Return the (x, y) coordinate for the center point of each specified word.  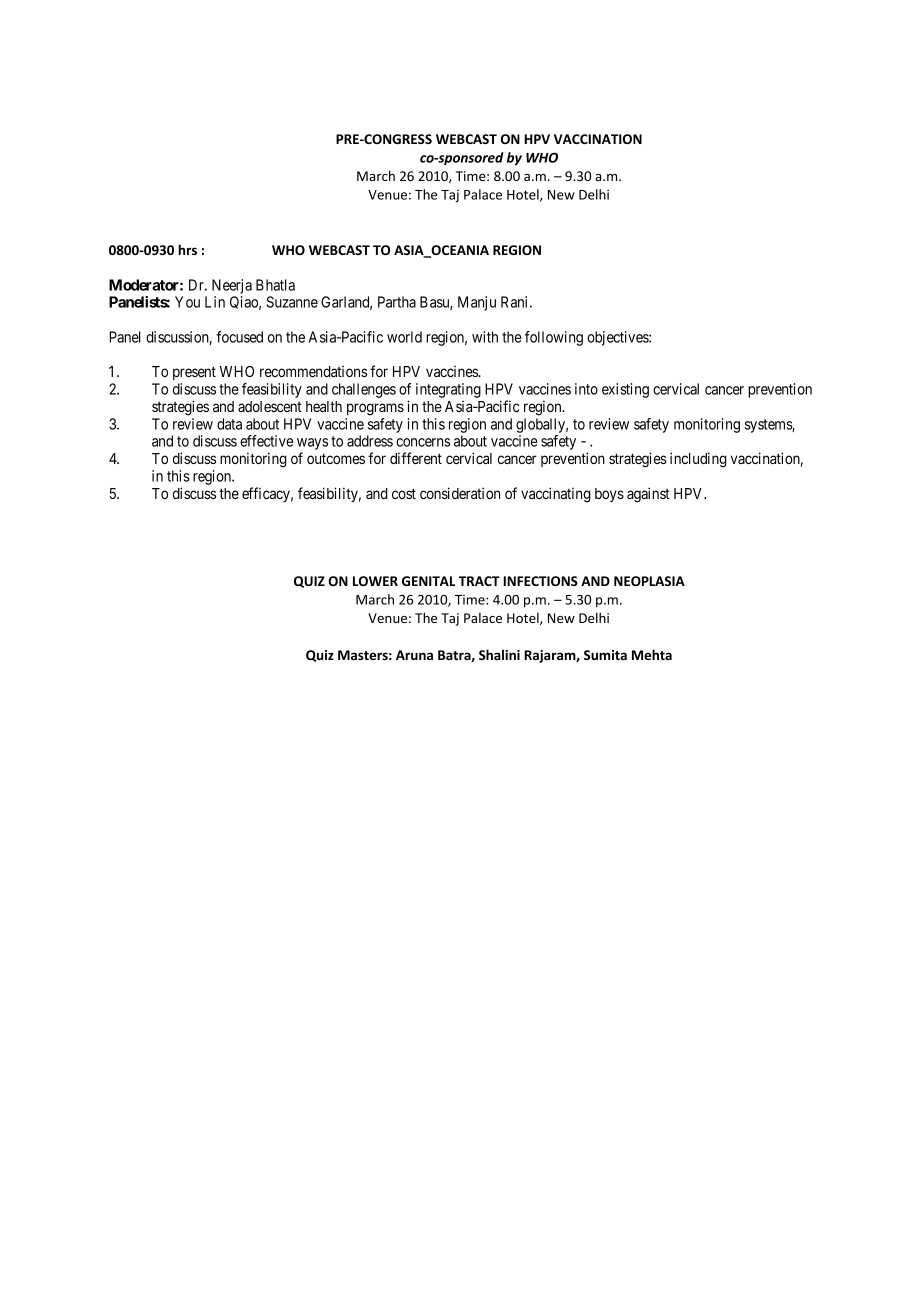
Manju (477, 303)
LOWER (375, 581)
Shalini (499, 654)
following (554, 338)
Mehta (652, 654)
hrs (187, 249)
